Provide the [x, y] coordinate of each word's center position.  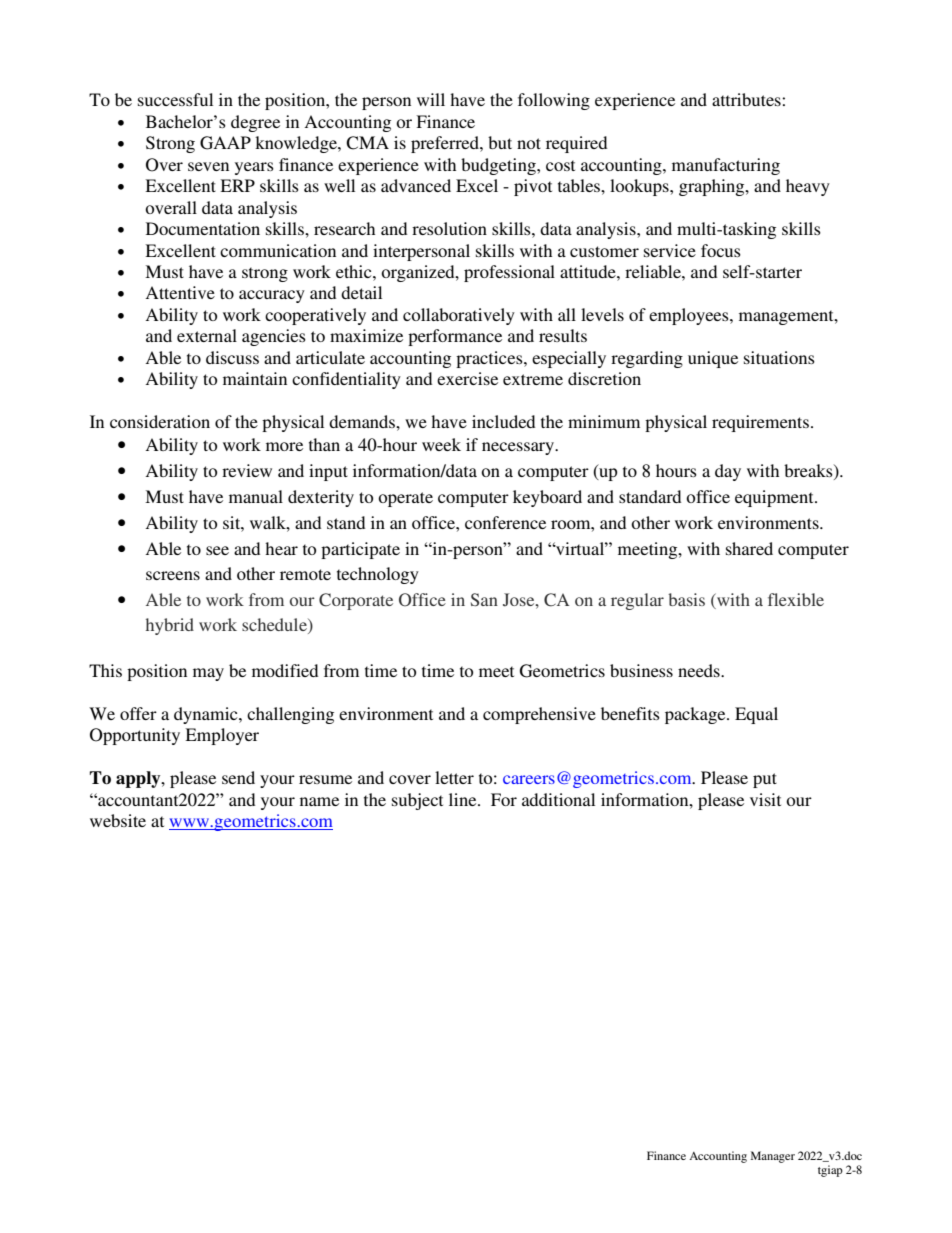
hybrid [170, 626]
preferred [446, 144]
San [484, 599]
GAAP [225, 143]
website [118, 820]
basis [686, 599]
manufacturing [726, 166]
